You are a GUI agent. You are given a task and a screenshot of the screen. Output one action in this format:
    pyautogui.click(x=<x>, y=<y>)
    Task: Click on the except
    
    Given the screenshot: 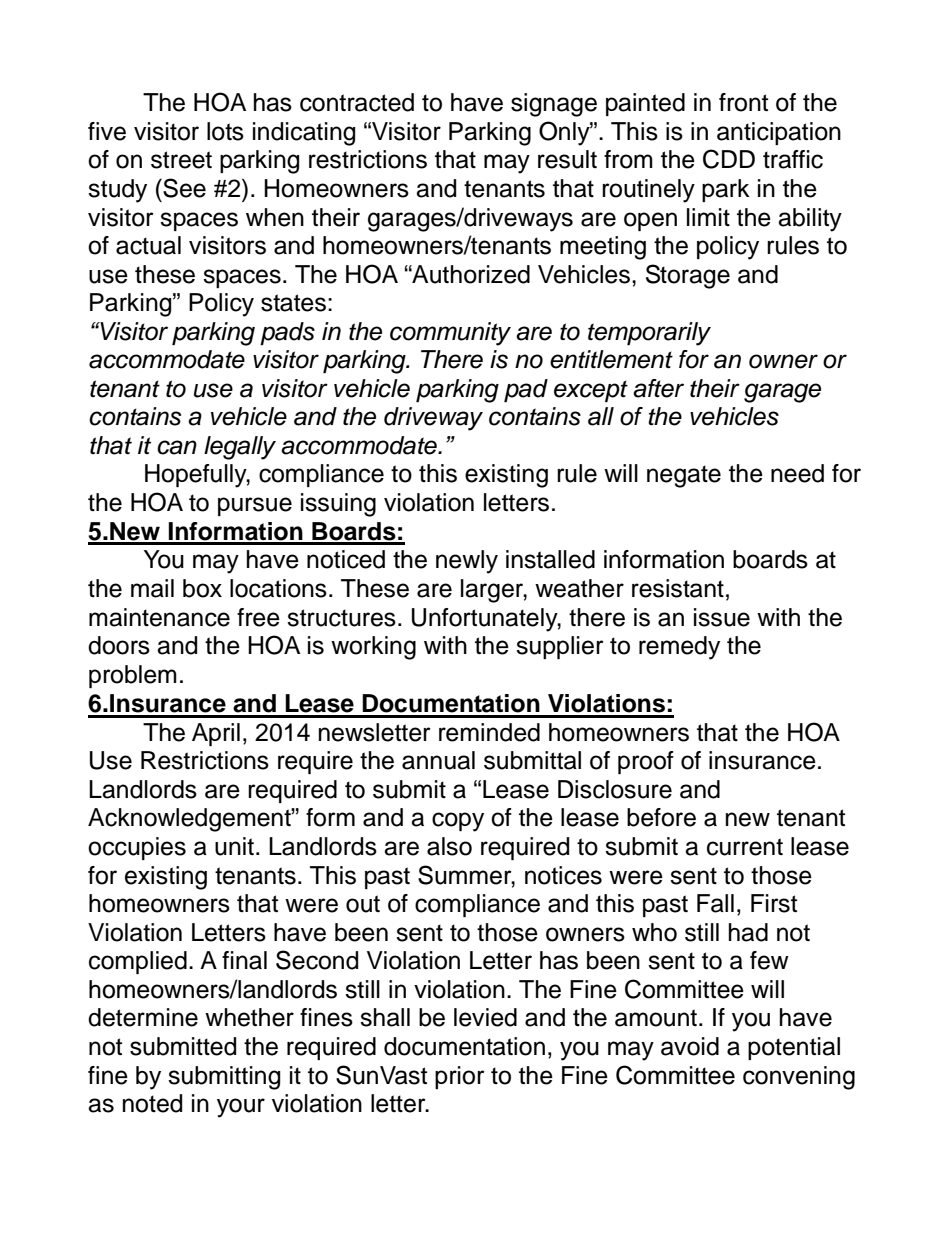 What is the action you would take?
    pyautogui.click(x=591, y=391)
